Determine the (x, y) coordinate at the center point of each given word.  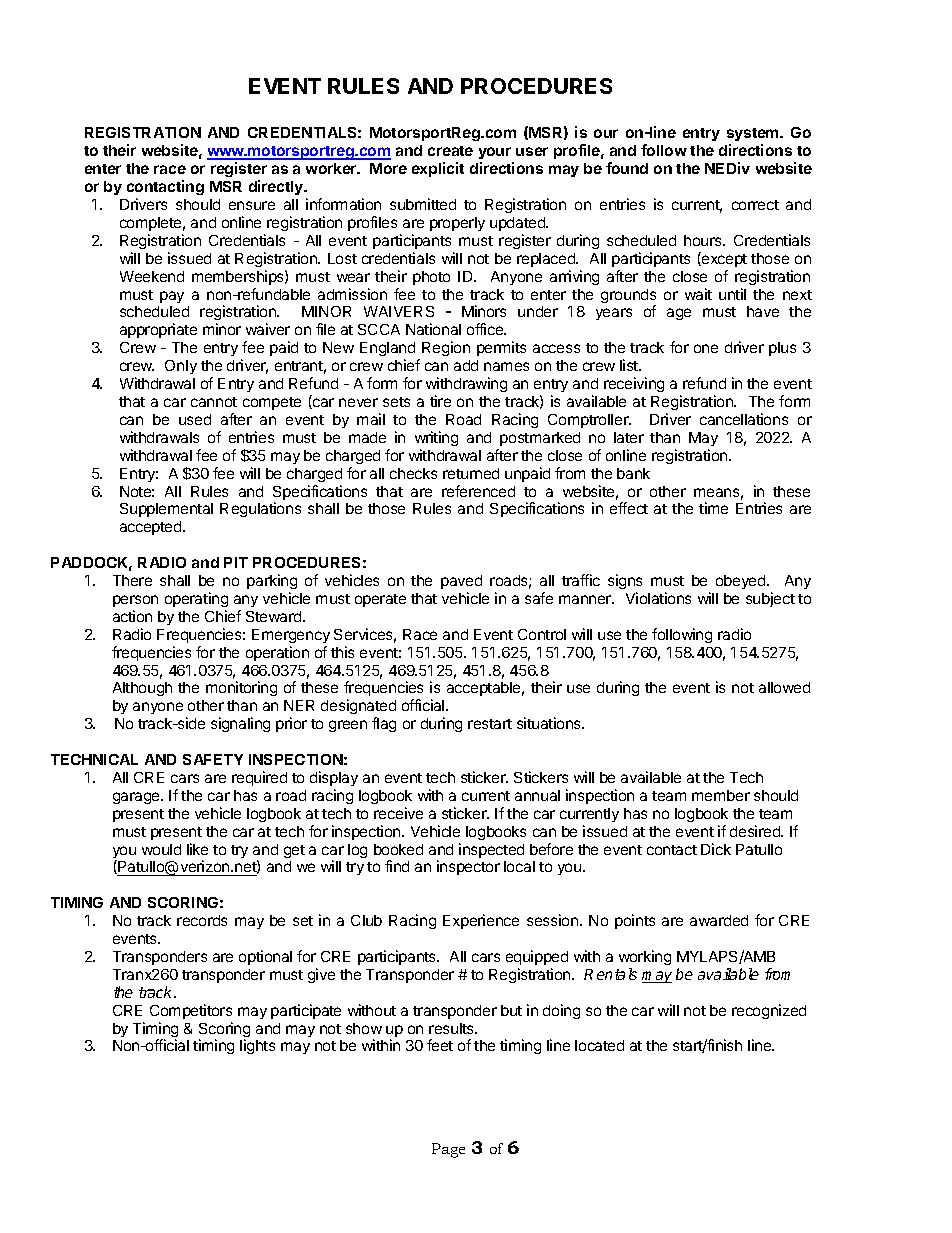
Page (448, 1150)
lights (257, 1046)
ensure (252, 205)
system (754, 134)
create (450, 151)
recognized (769, 1011)
